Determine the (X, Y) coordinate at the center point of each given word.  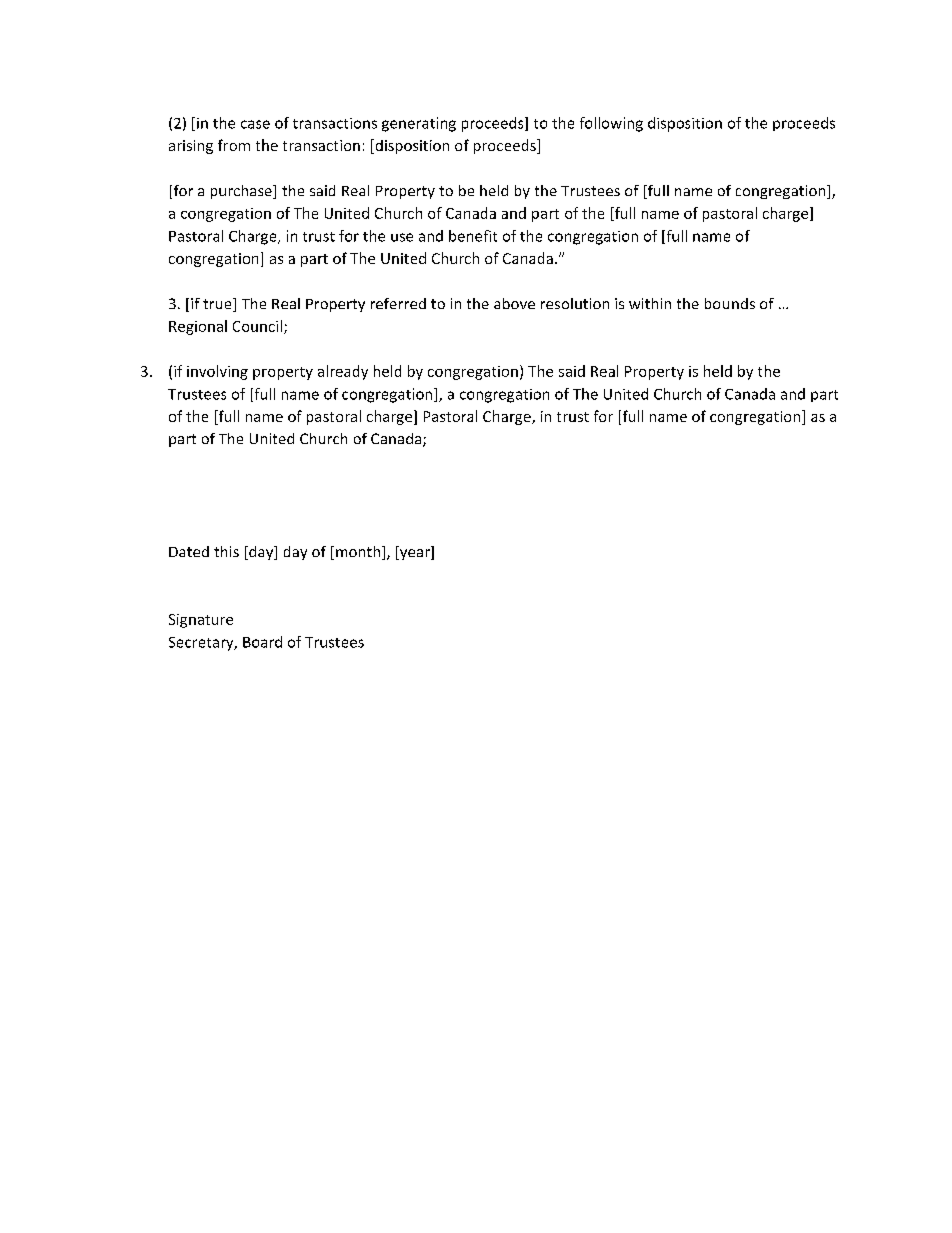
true (218, 305)
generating (419, 124)
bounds (730, 303)
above (514, 303)
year (415, 554)
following (611, 124)
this (226, 551)
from (234, 145)
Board (262, 642)
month (358, 551)
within (650, 303)
